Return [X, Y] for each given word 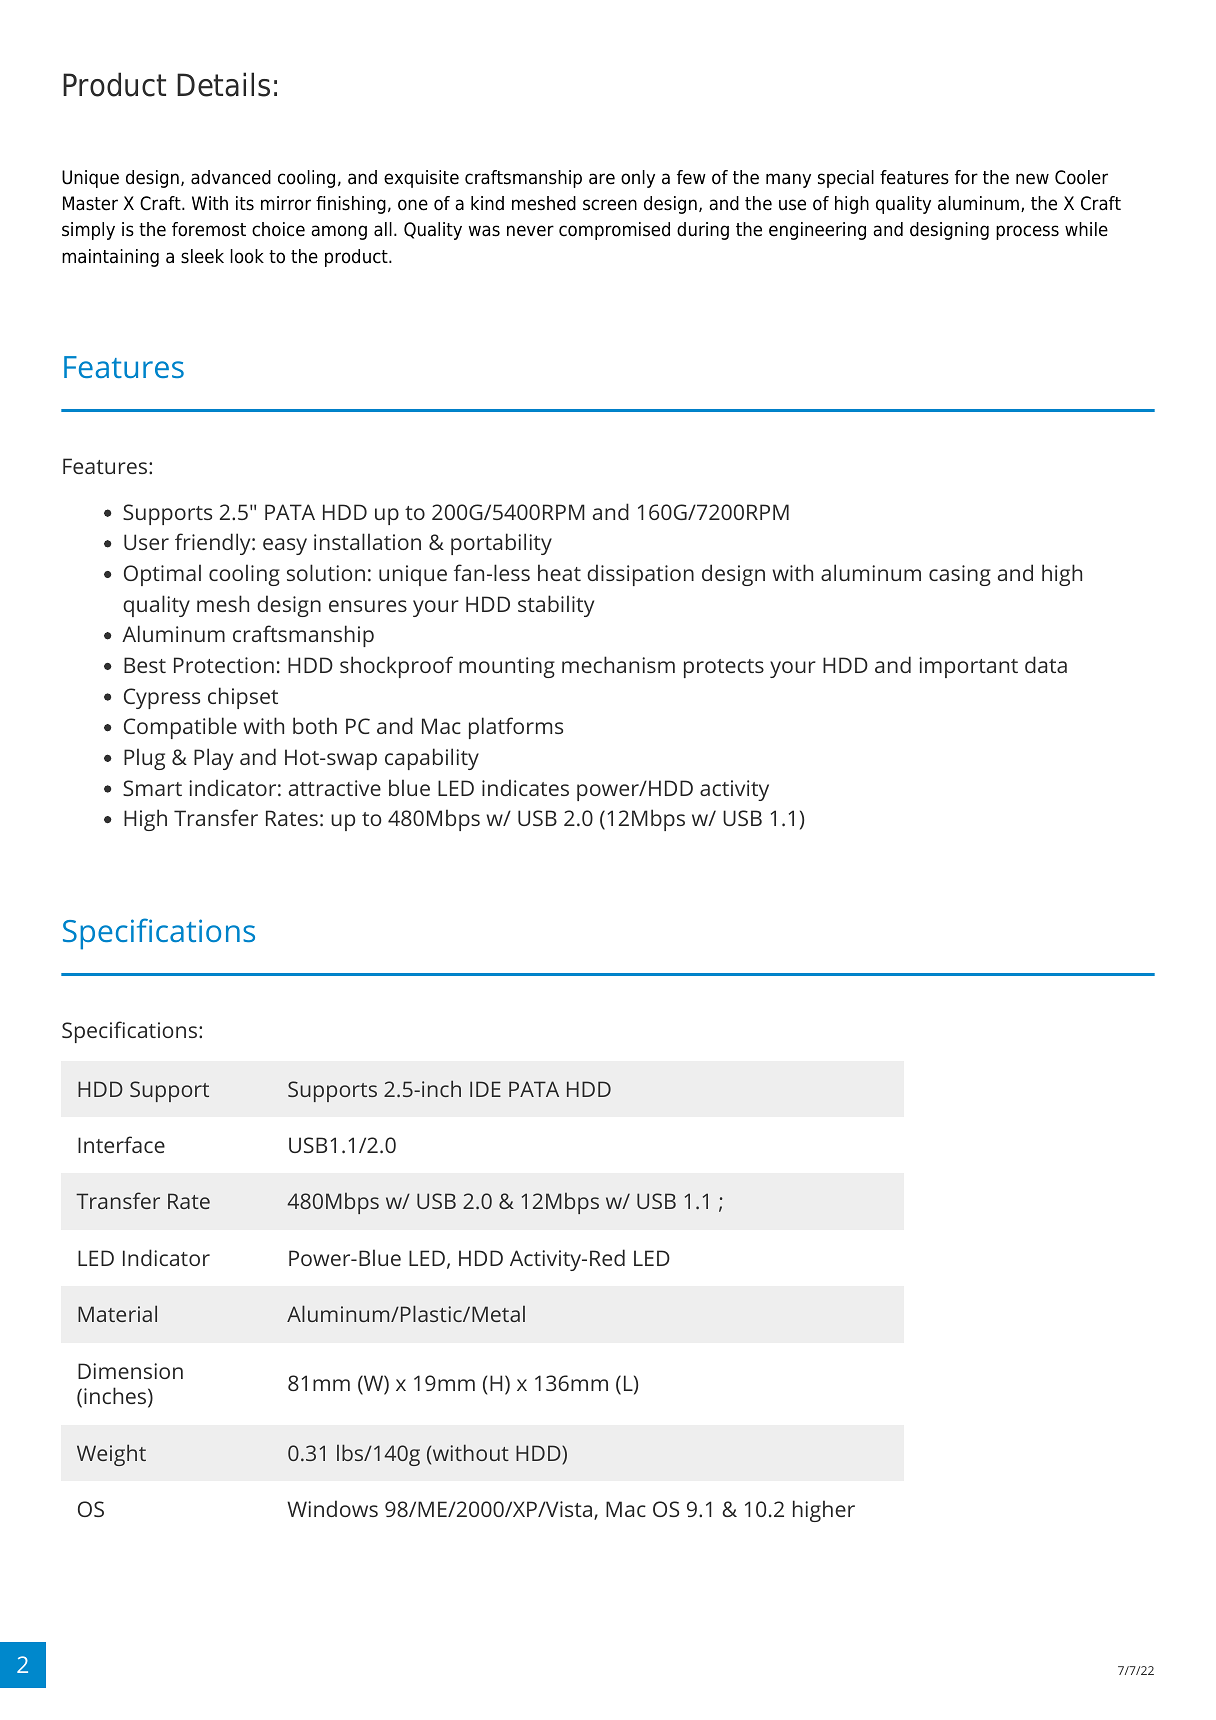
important [968, 667]
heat [559, 572]
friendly [214, 544]
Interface [121, 1144]
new [1032, 179]
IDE [485, 1089]
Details [223, 84]
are [602, 179]
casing [960, 575]
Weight [111, 1455]
